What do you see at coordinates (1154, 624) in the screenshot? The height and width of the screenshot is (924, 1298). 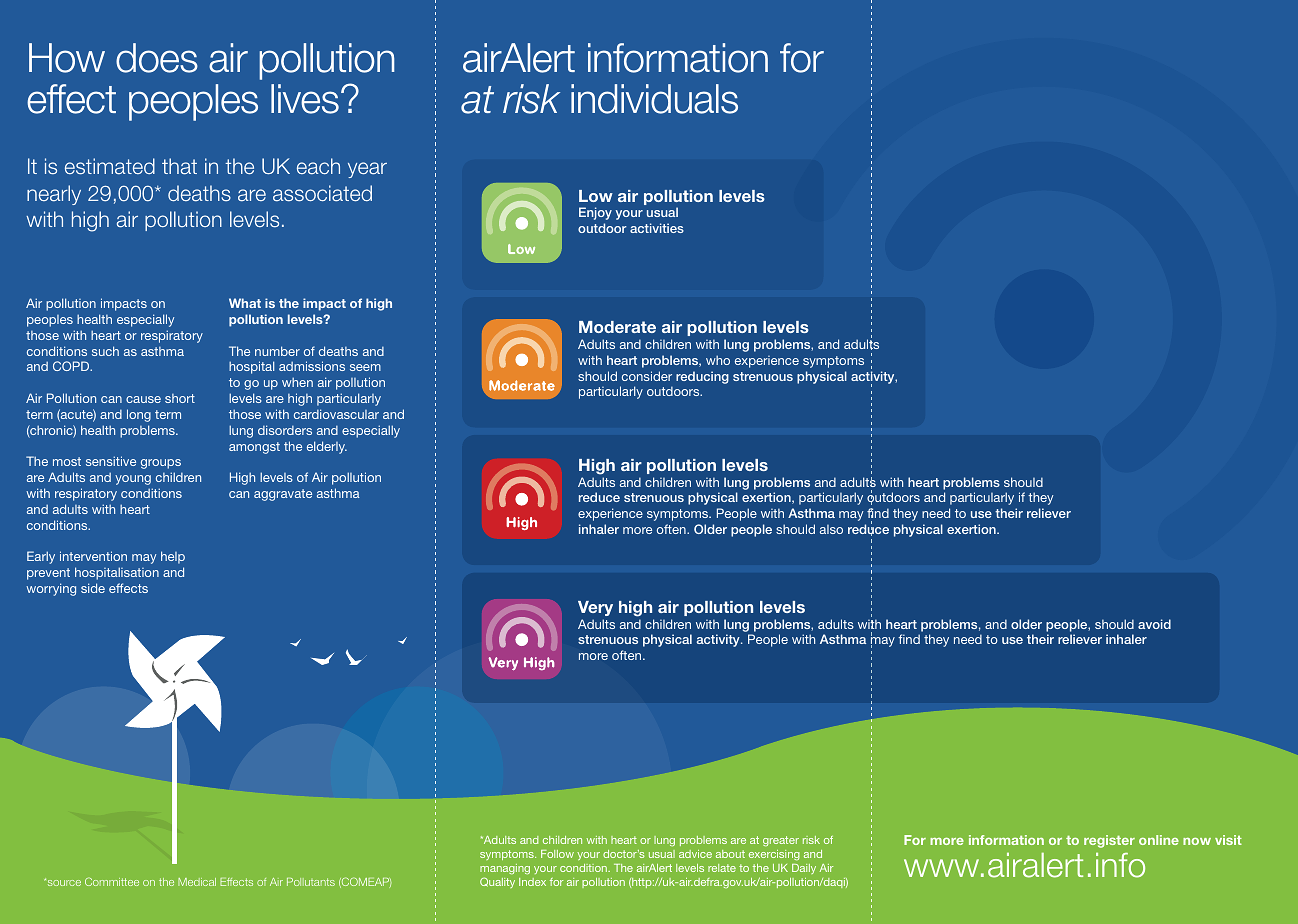 I see `avoid` at bounding box center [1154, 624].
